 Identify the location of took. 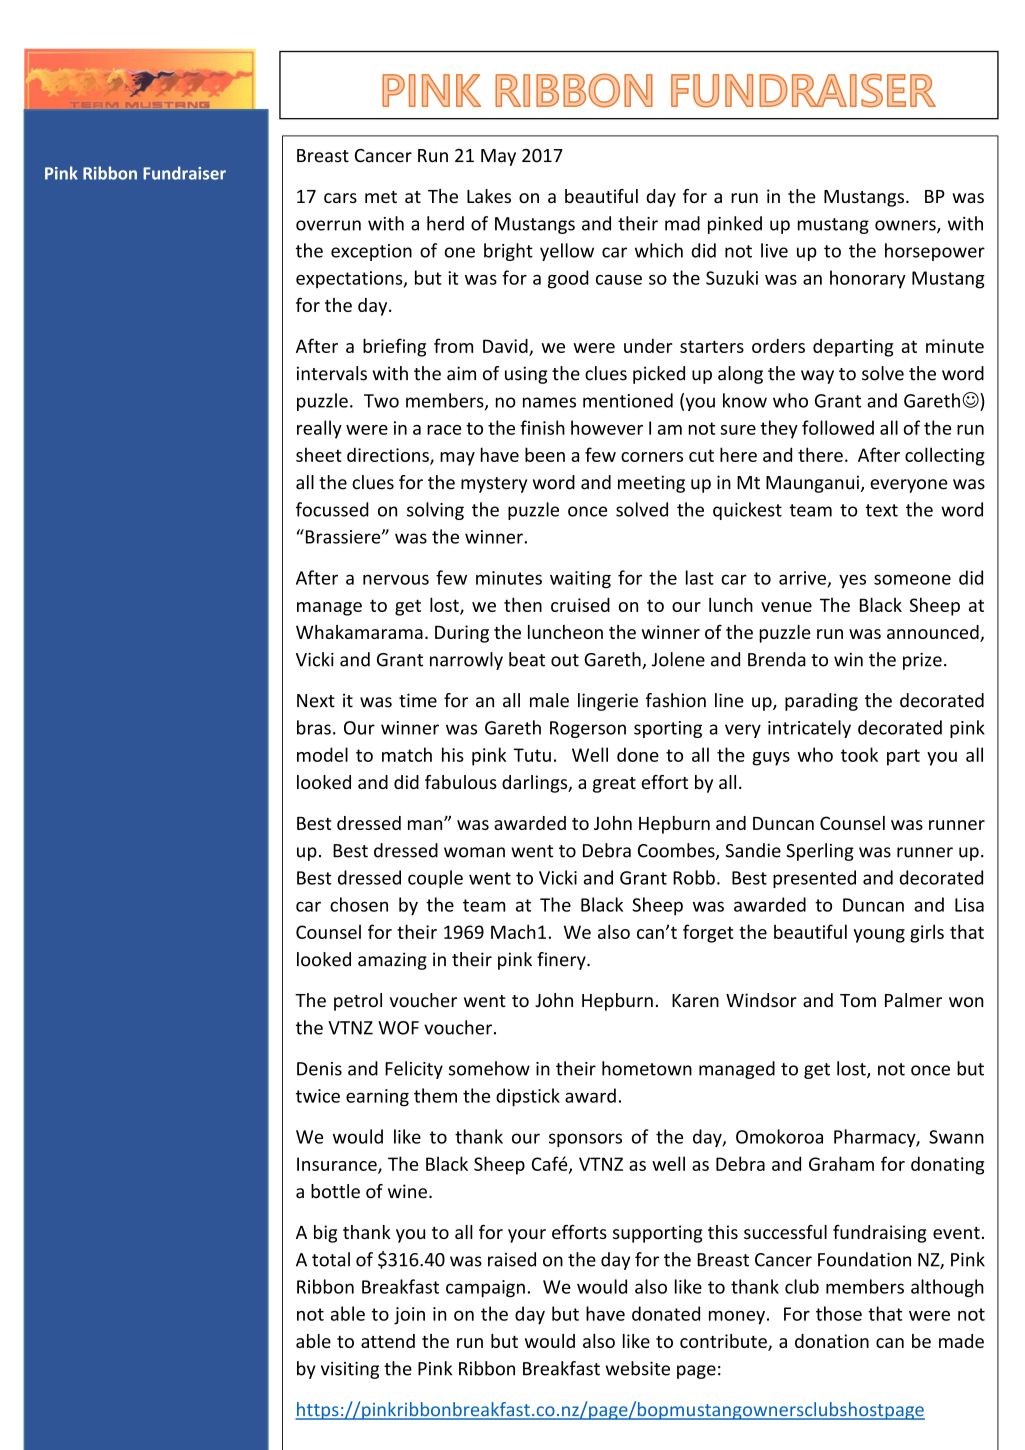
(859, 754).
